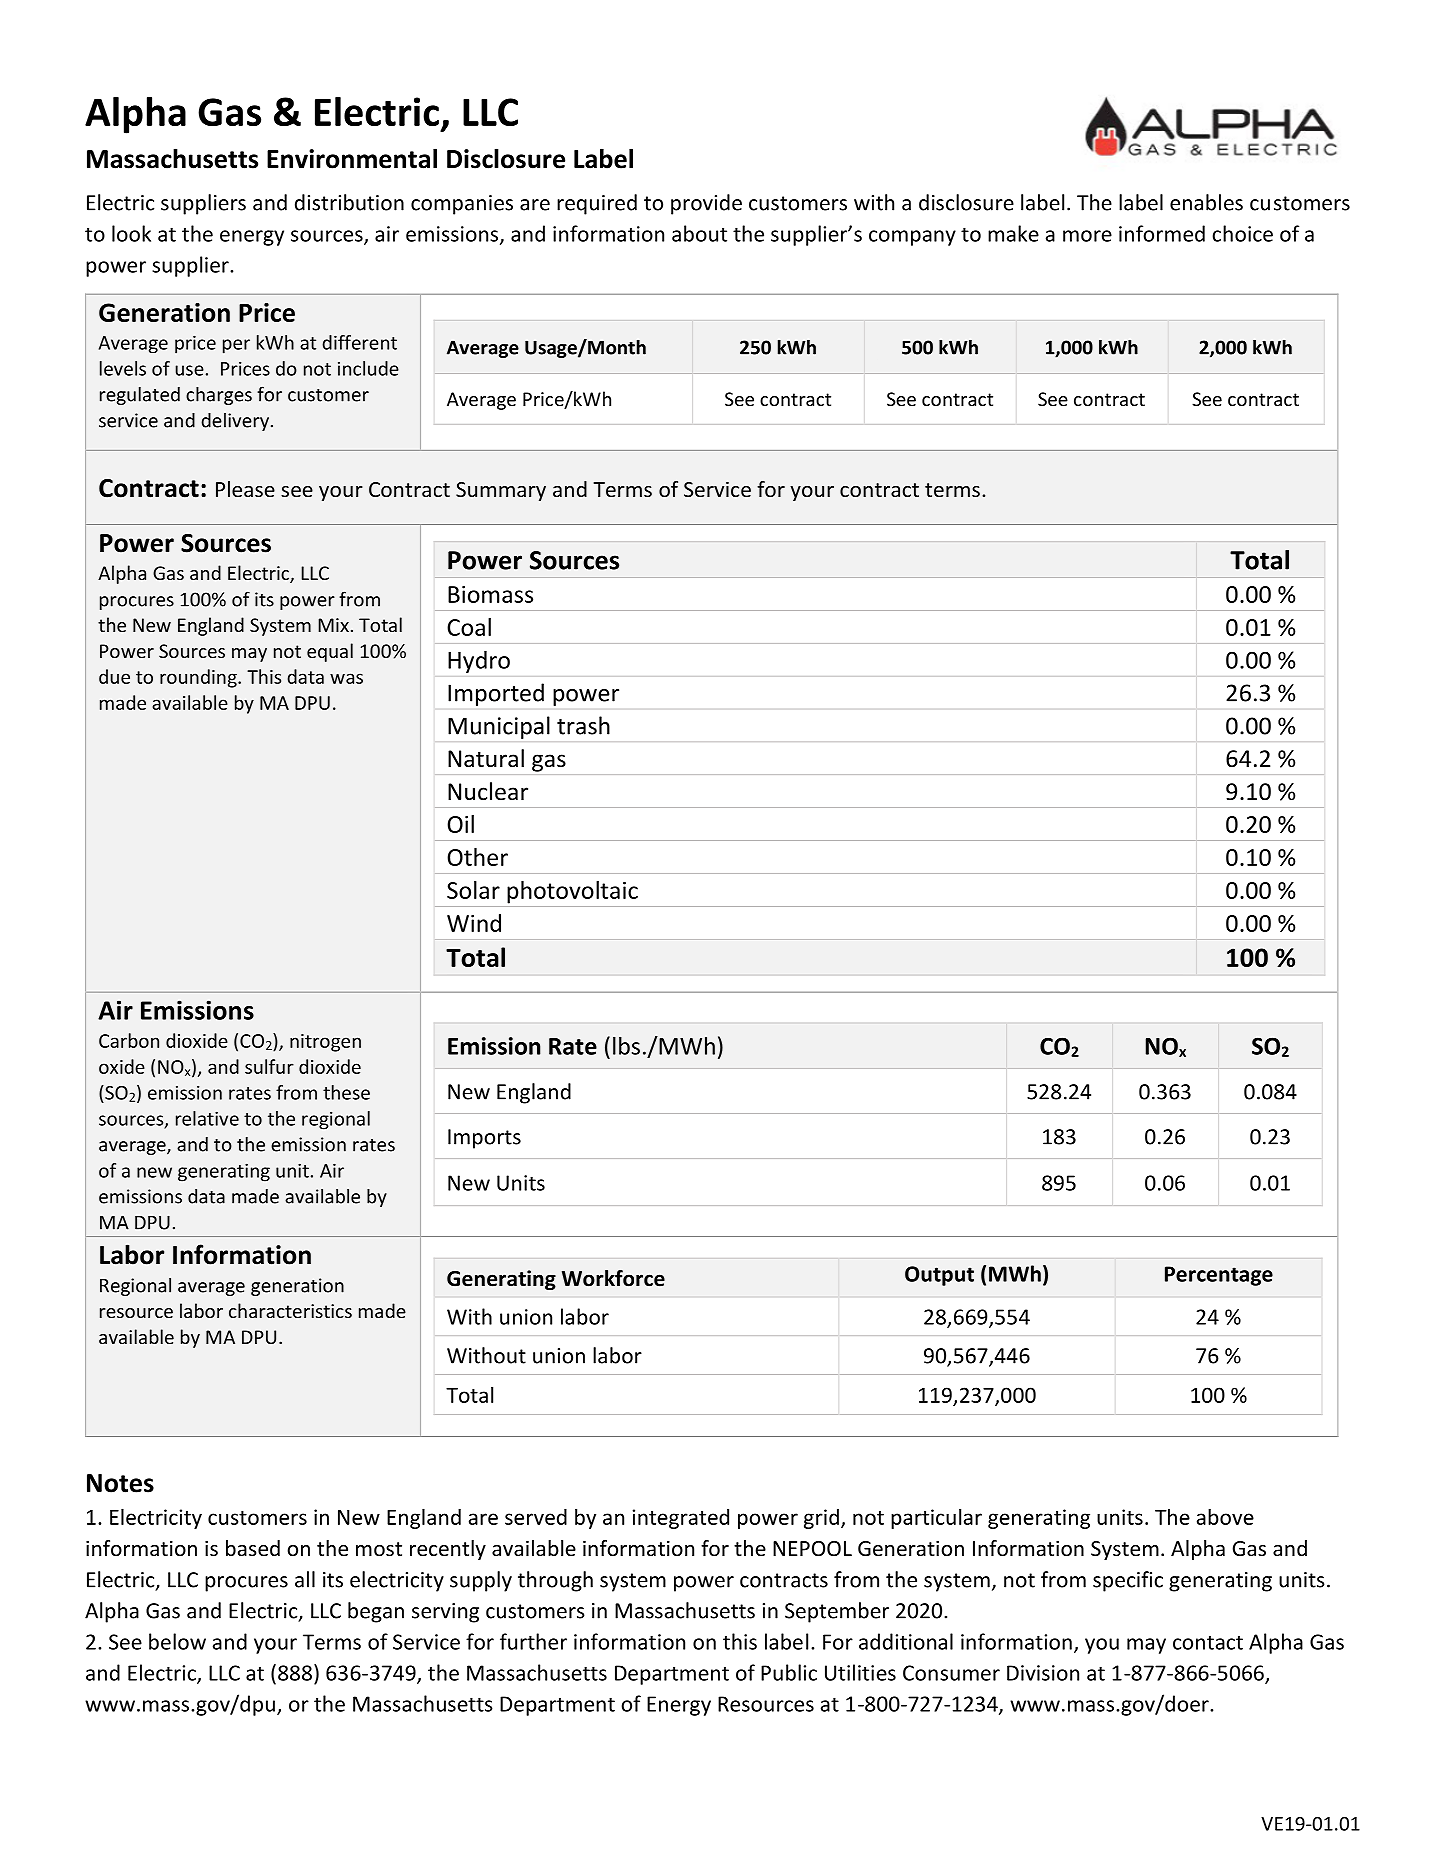  What do you see at coordinates (484, 1139) in the screenshot?
I see `Imports` at bounding box center [484, 1139].
